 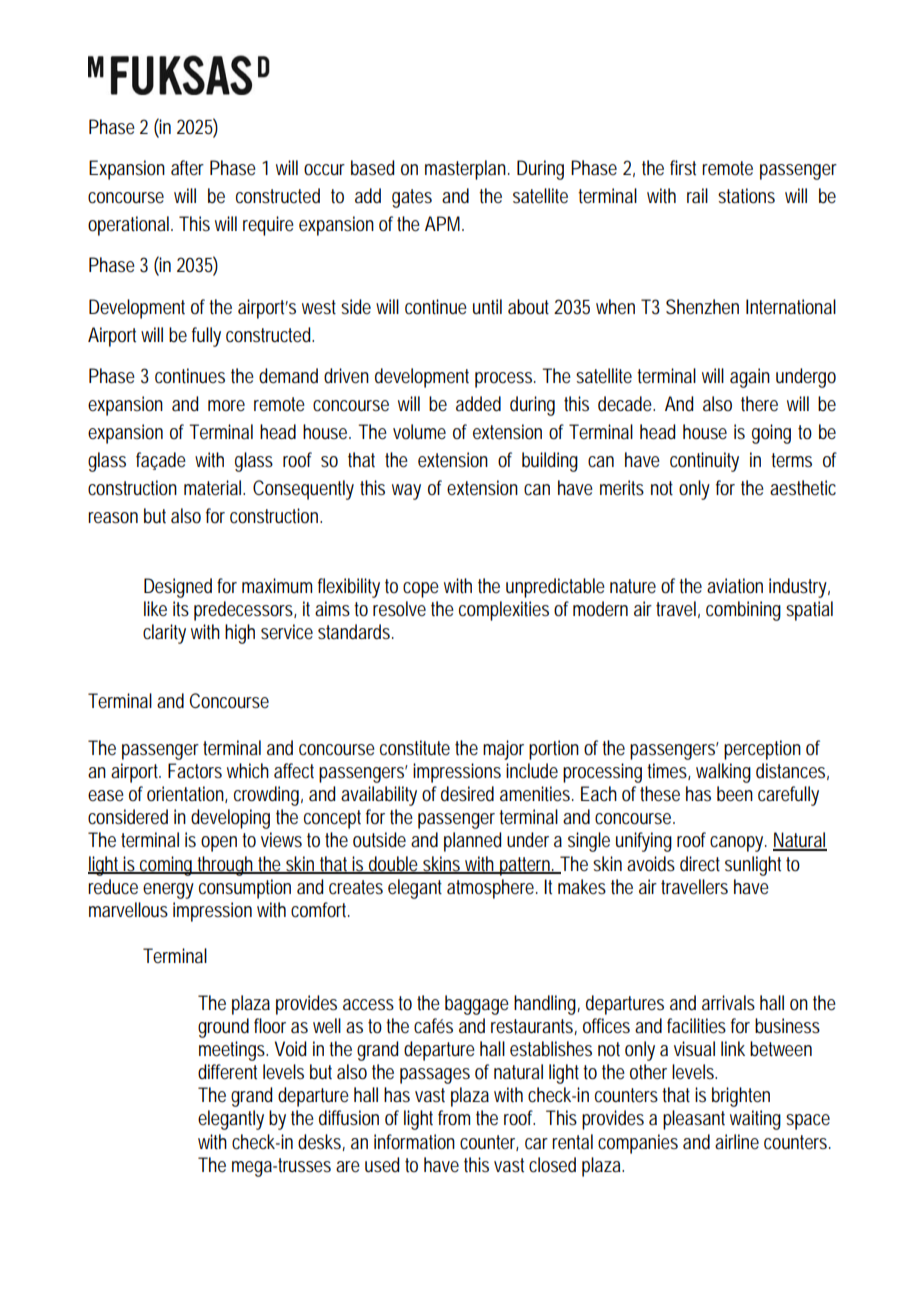 What do you see at coordinates (187, 168) in the screenshot?
I see `after` at bounding box center [187, 168].
